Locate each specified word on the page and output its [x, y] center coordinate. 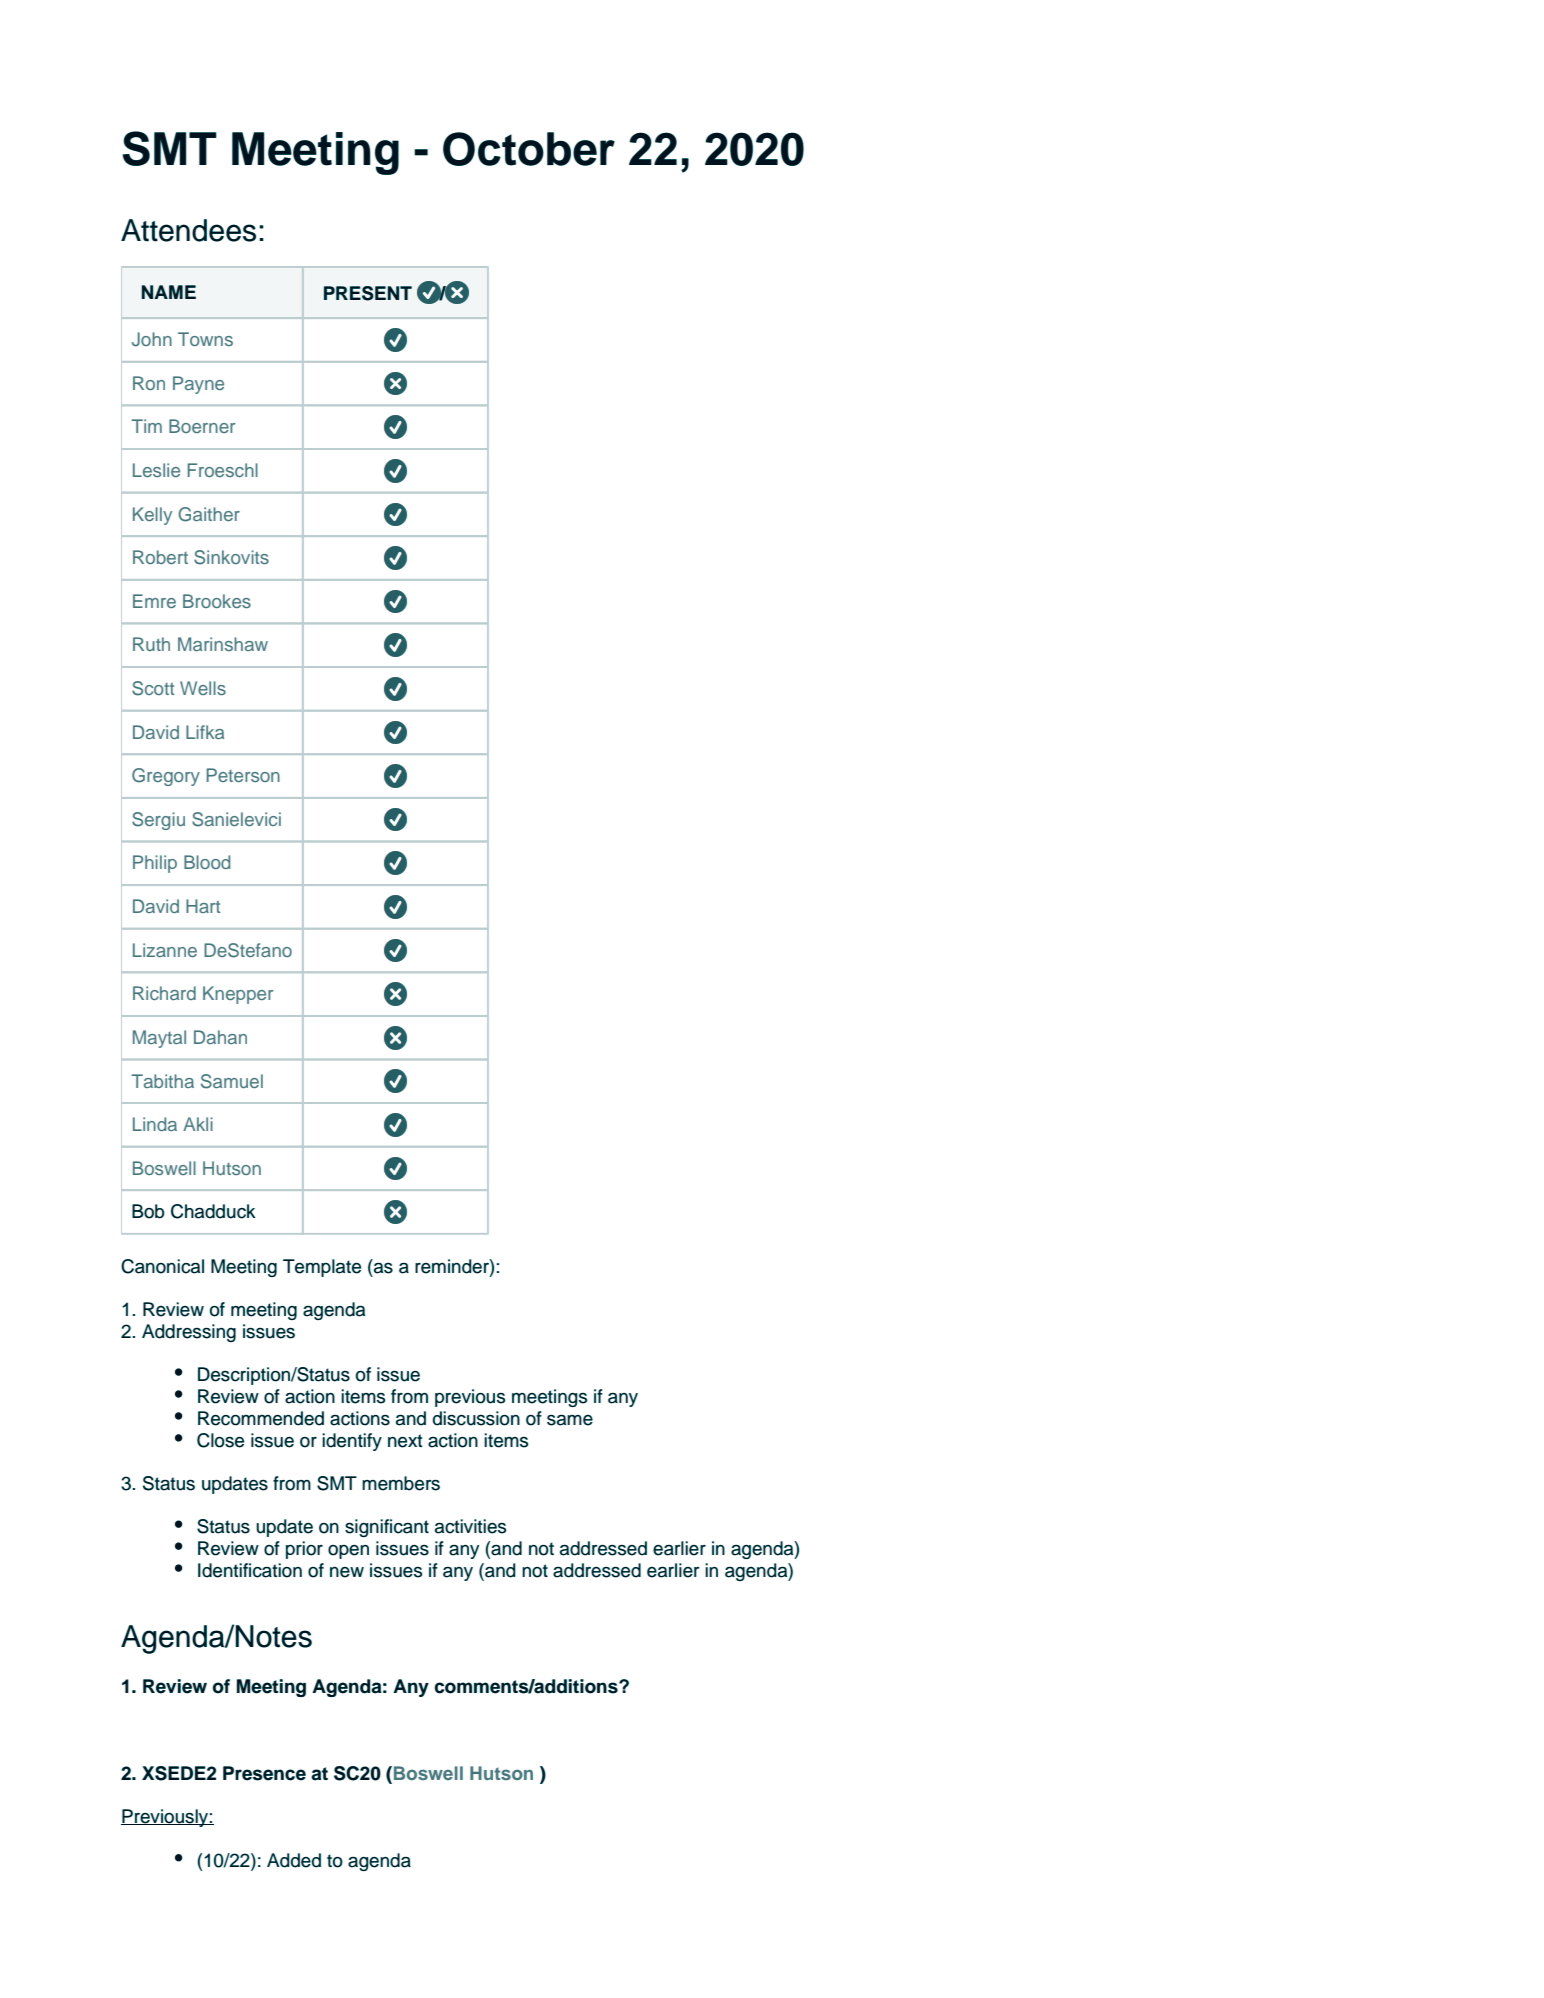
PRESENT [368, 293]
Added [294, 1860]
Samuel [232, 1081]
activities [470, 1526]
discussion [476, 1418]
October [529, 149]
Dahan [220, 1037]
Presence [264, 1773]
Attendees [188, 230]
